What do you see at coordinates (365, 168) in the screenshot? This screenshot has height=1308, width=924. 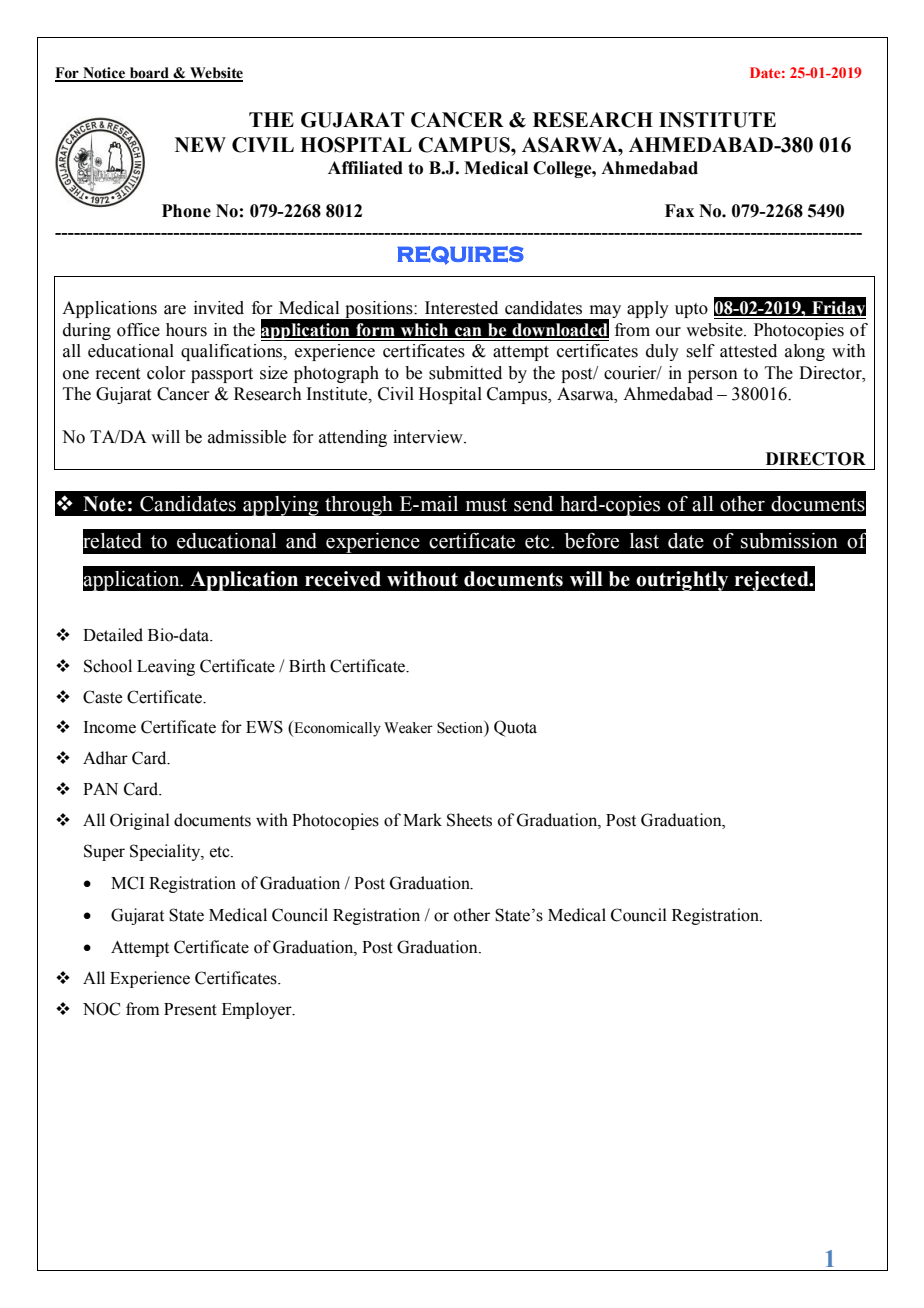 I see `Affiliated` at bounding box center [365, 168].
